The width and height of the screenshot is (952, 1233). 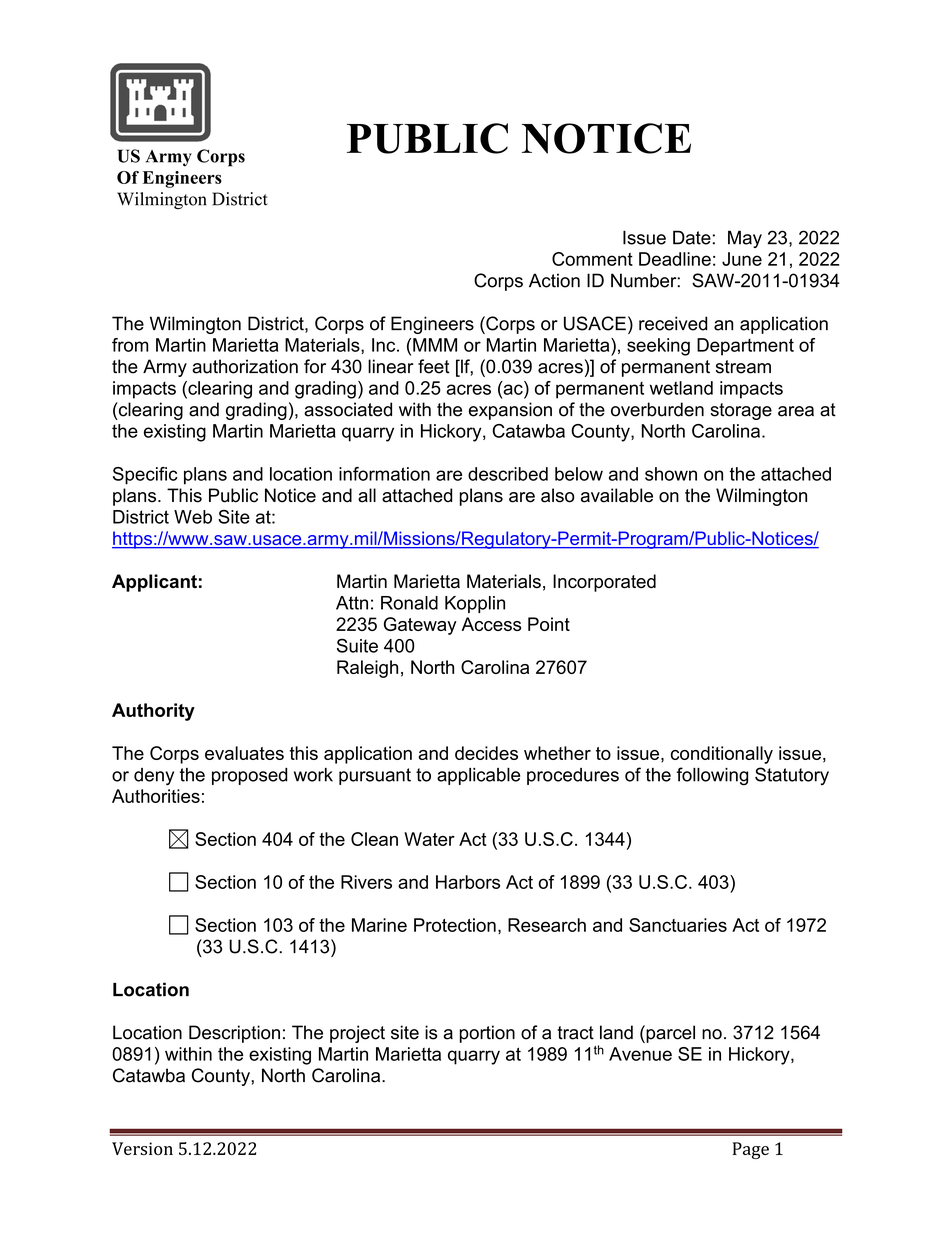 I want to click on Incorporated, so click(x=604, y=583).
